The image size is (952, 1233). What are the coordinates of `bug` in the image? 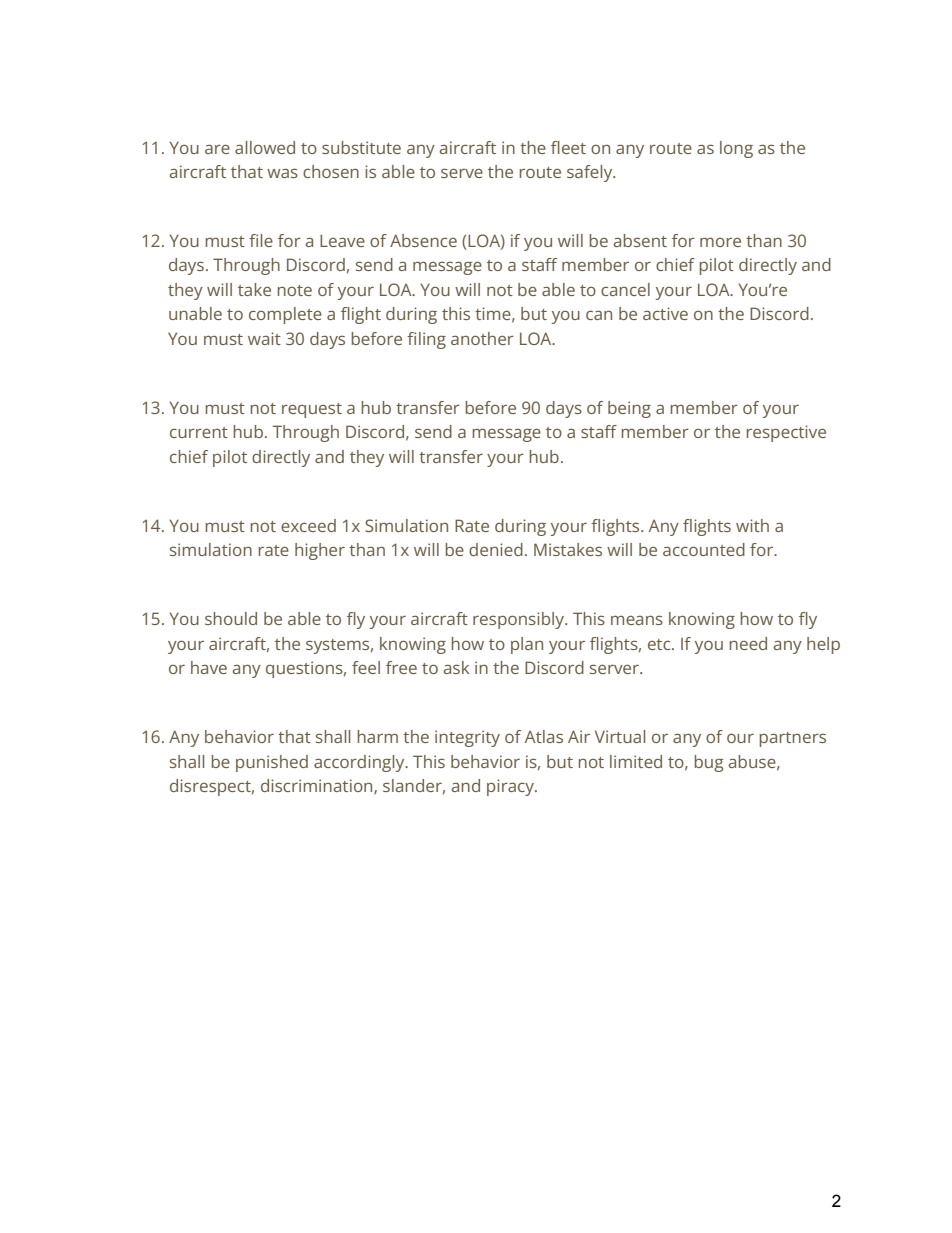 It's located at (709, 763).
